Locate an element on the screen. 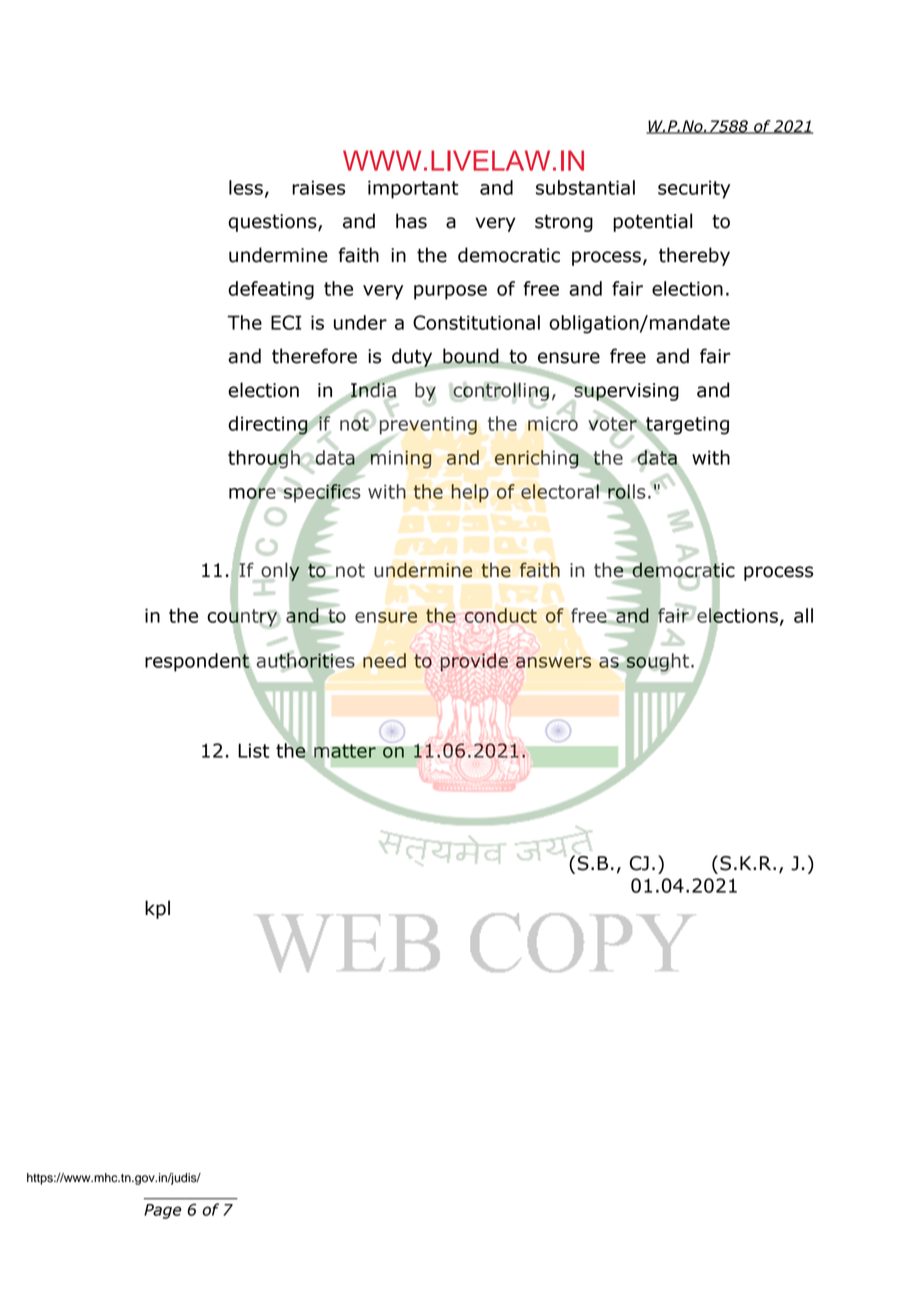  has is located at coordinates (411, 221).
